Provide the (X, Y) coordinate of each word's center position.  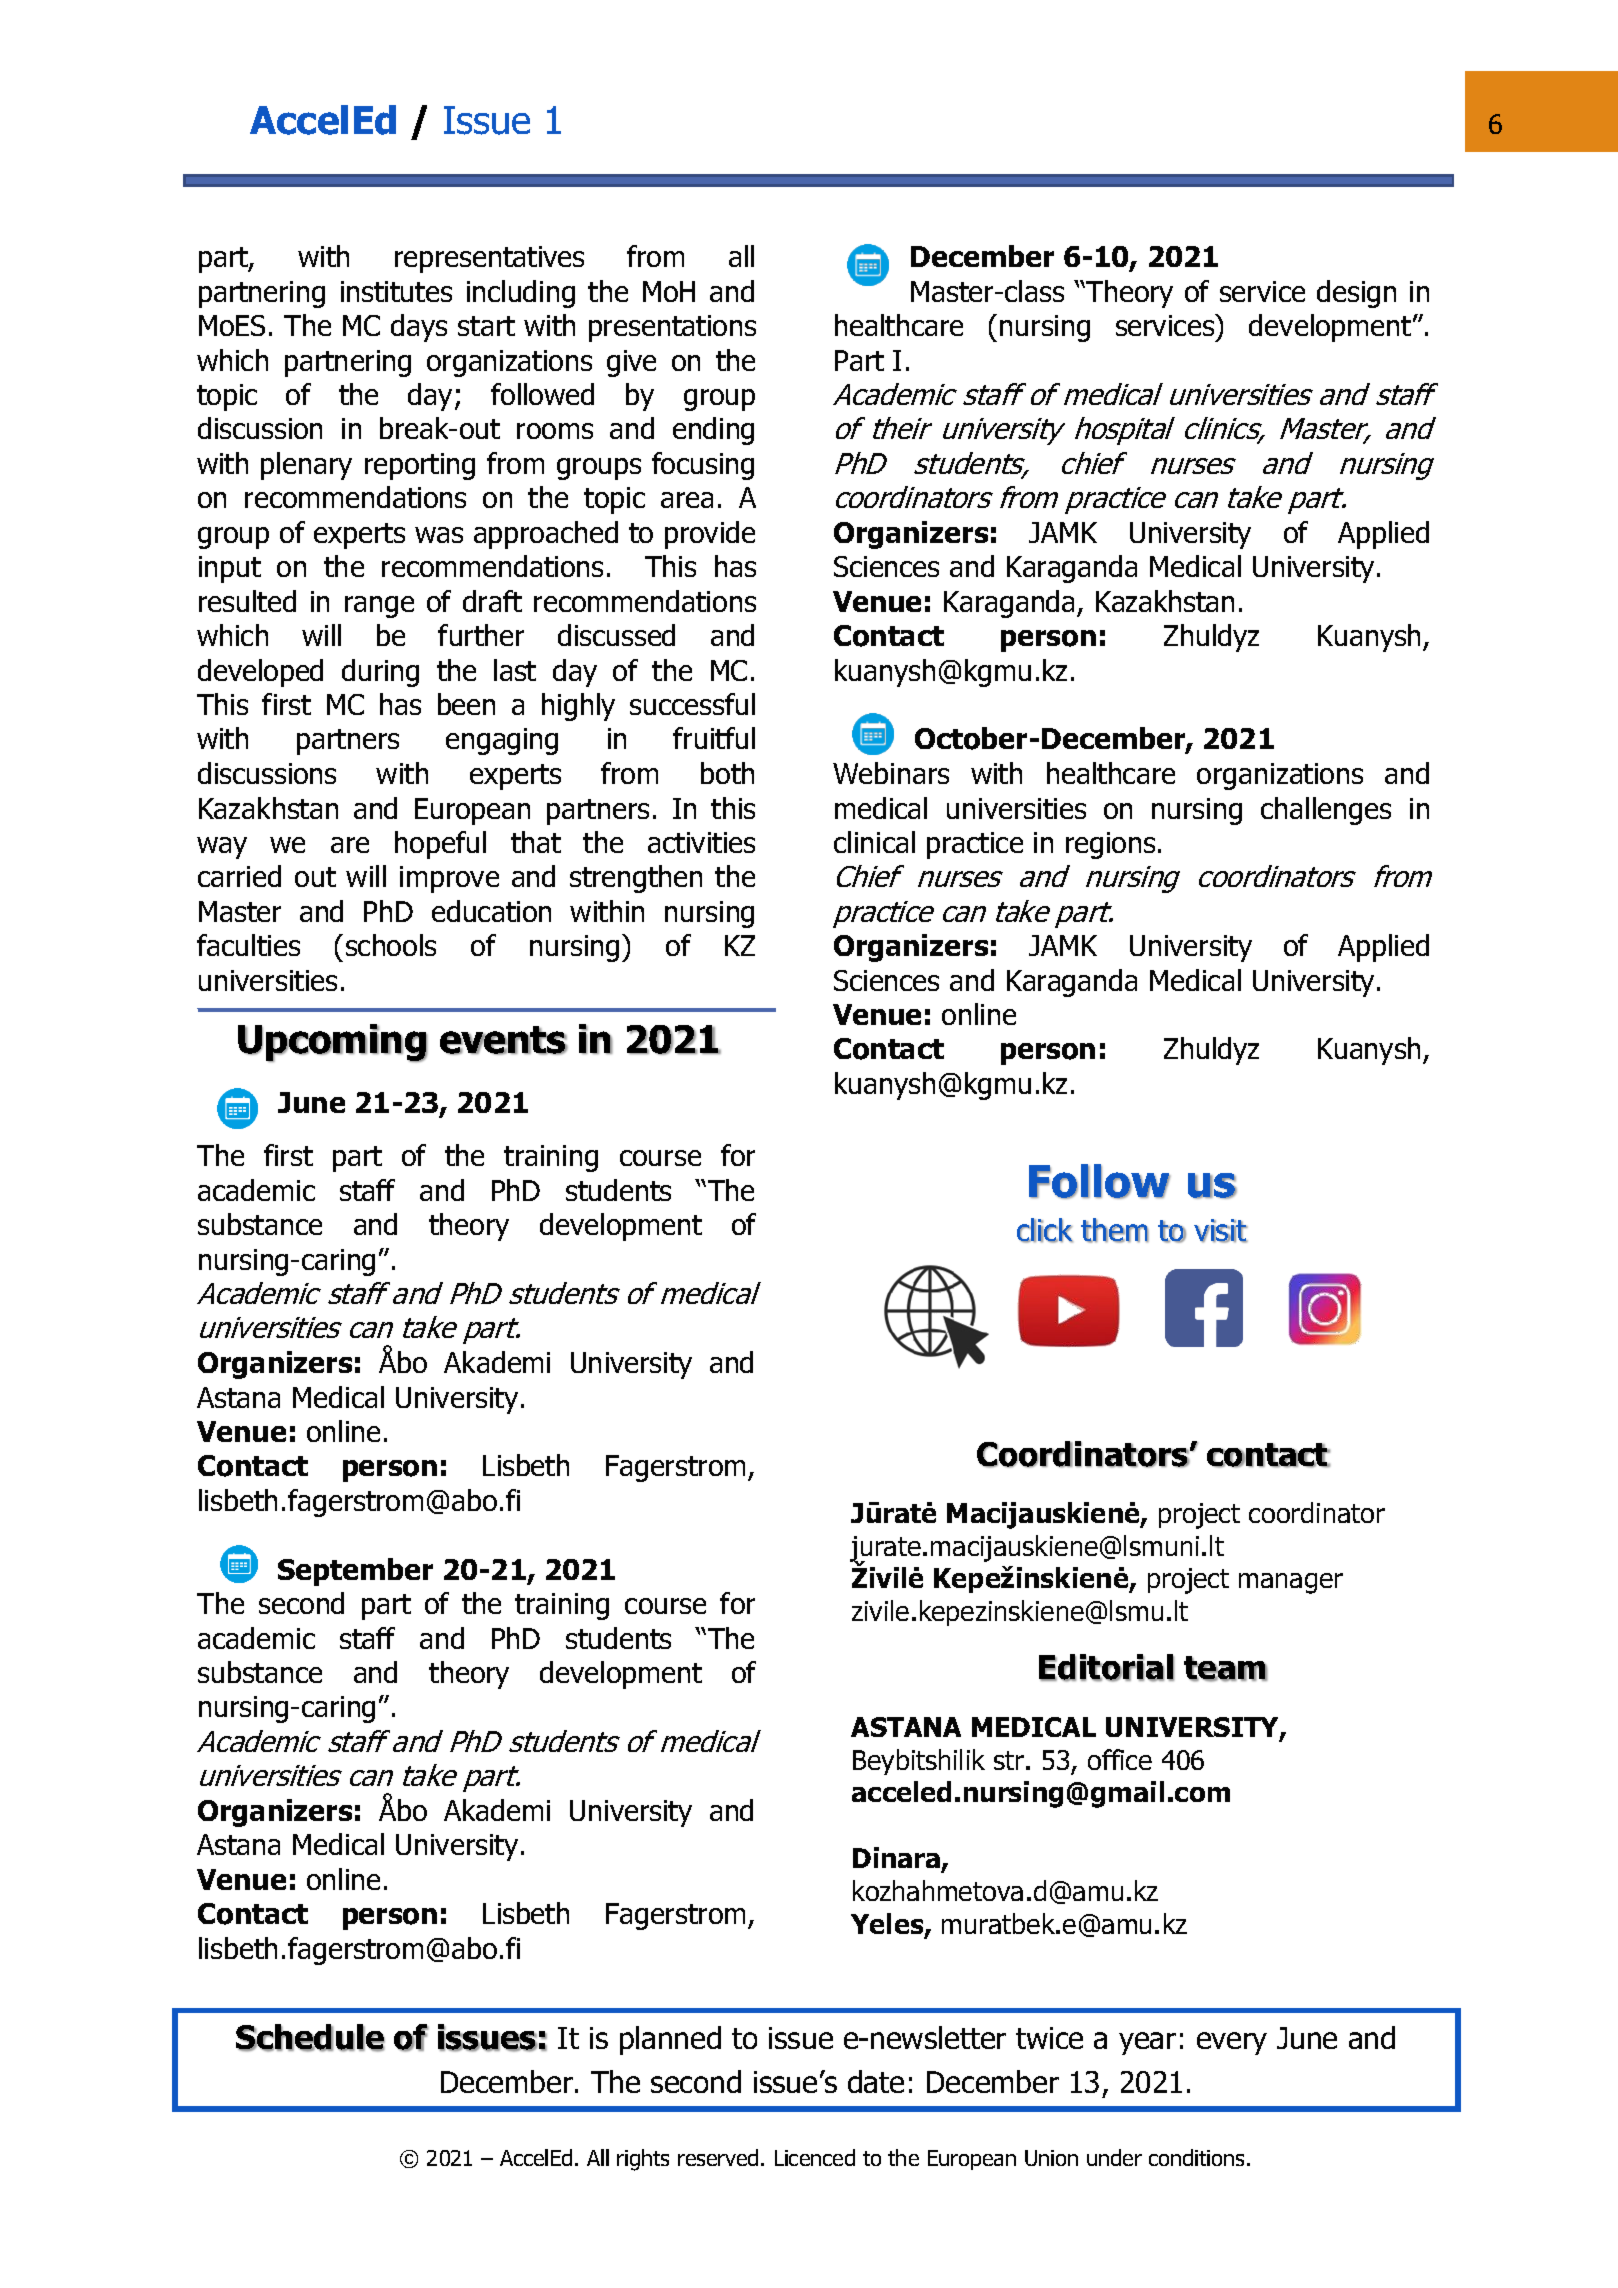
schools (391, 945)
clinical (874, 842)
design (1356, 294)
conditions (1198, 2157)
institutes (396, 291)
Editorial (1106, 1668)
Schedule (310, 2038)
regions (1110, 845)
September (355, 1572)
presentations (672, 328)
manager (1291, 1583)
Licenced (815, 2157)
